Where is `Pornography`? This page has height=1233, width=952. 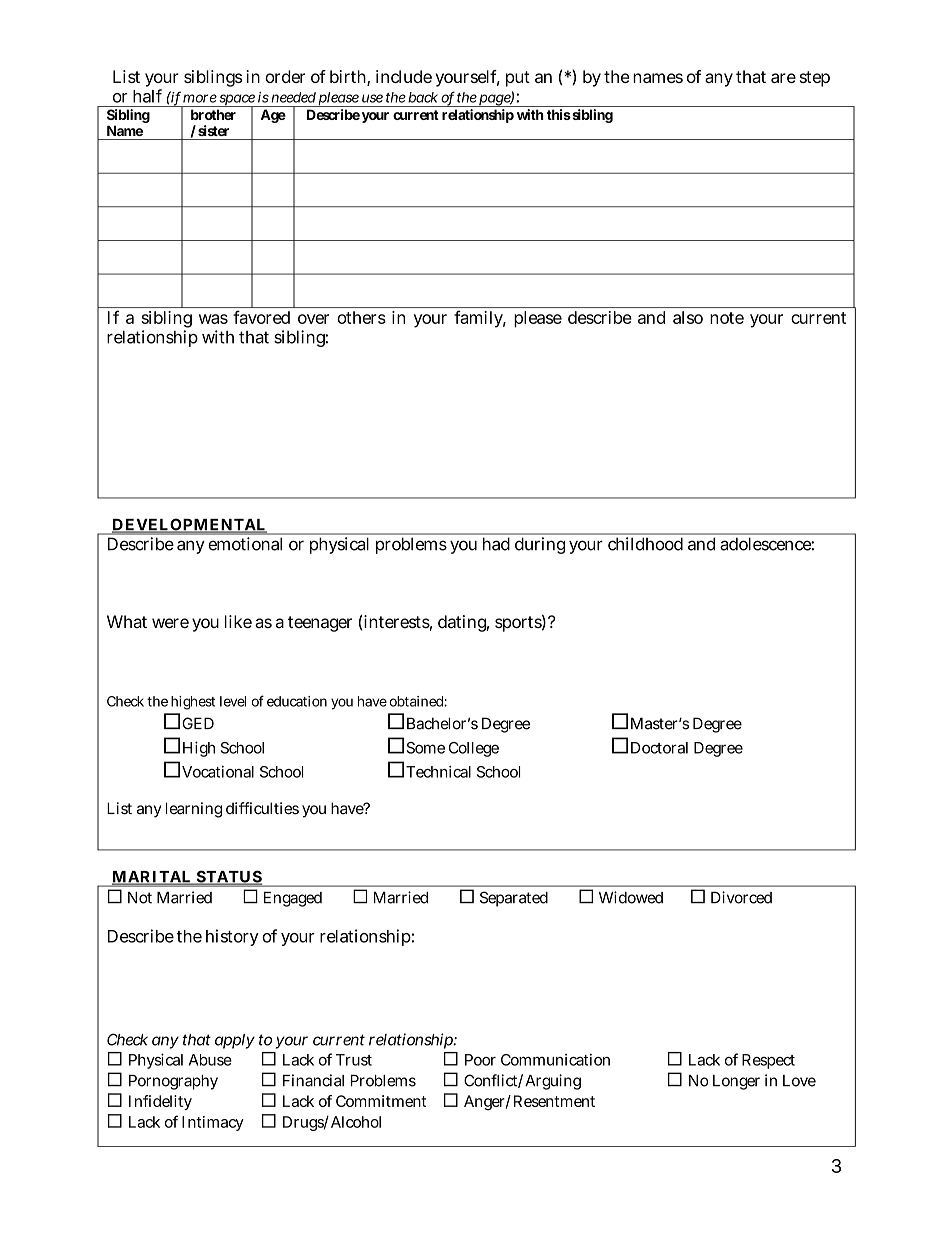
Pornography is located at coordinates (173, 1082).
